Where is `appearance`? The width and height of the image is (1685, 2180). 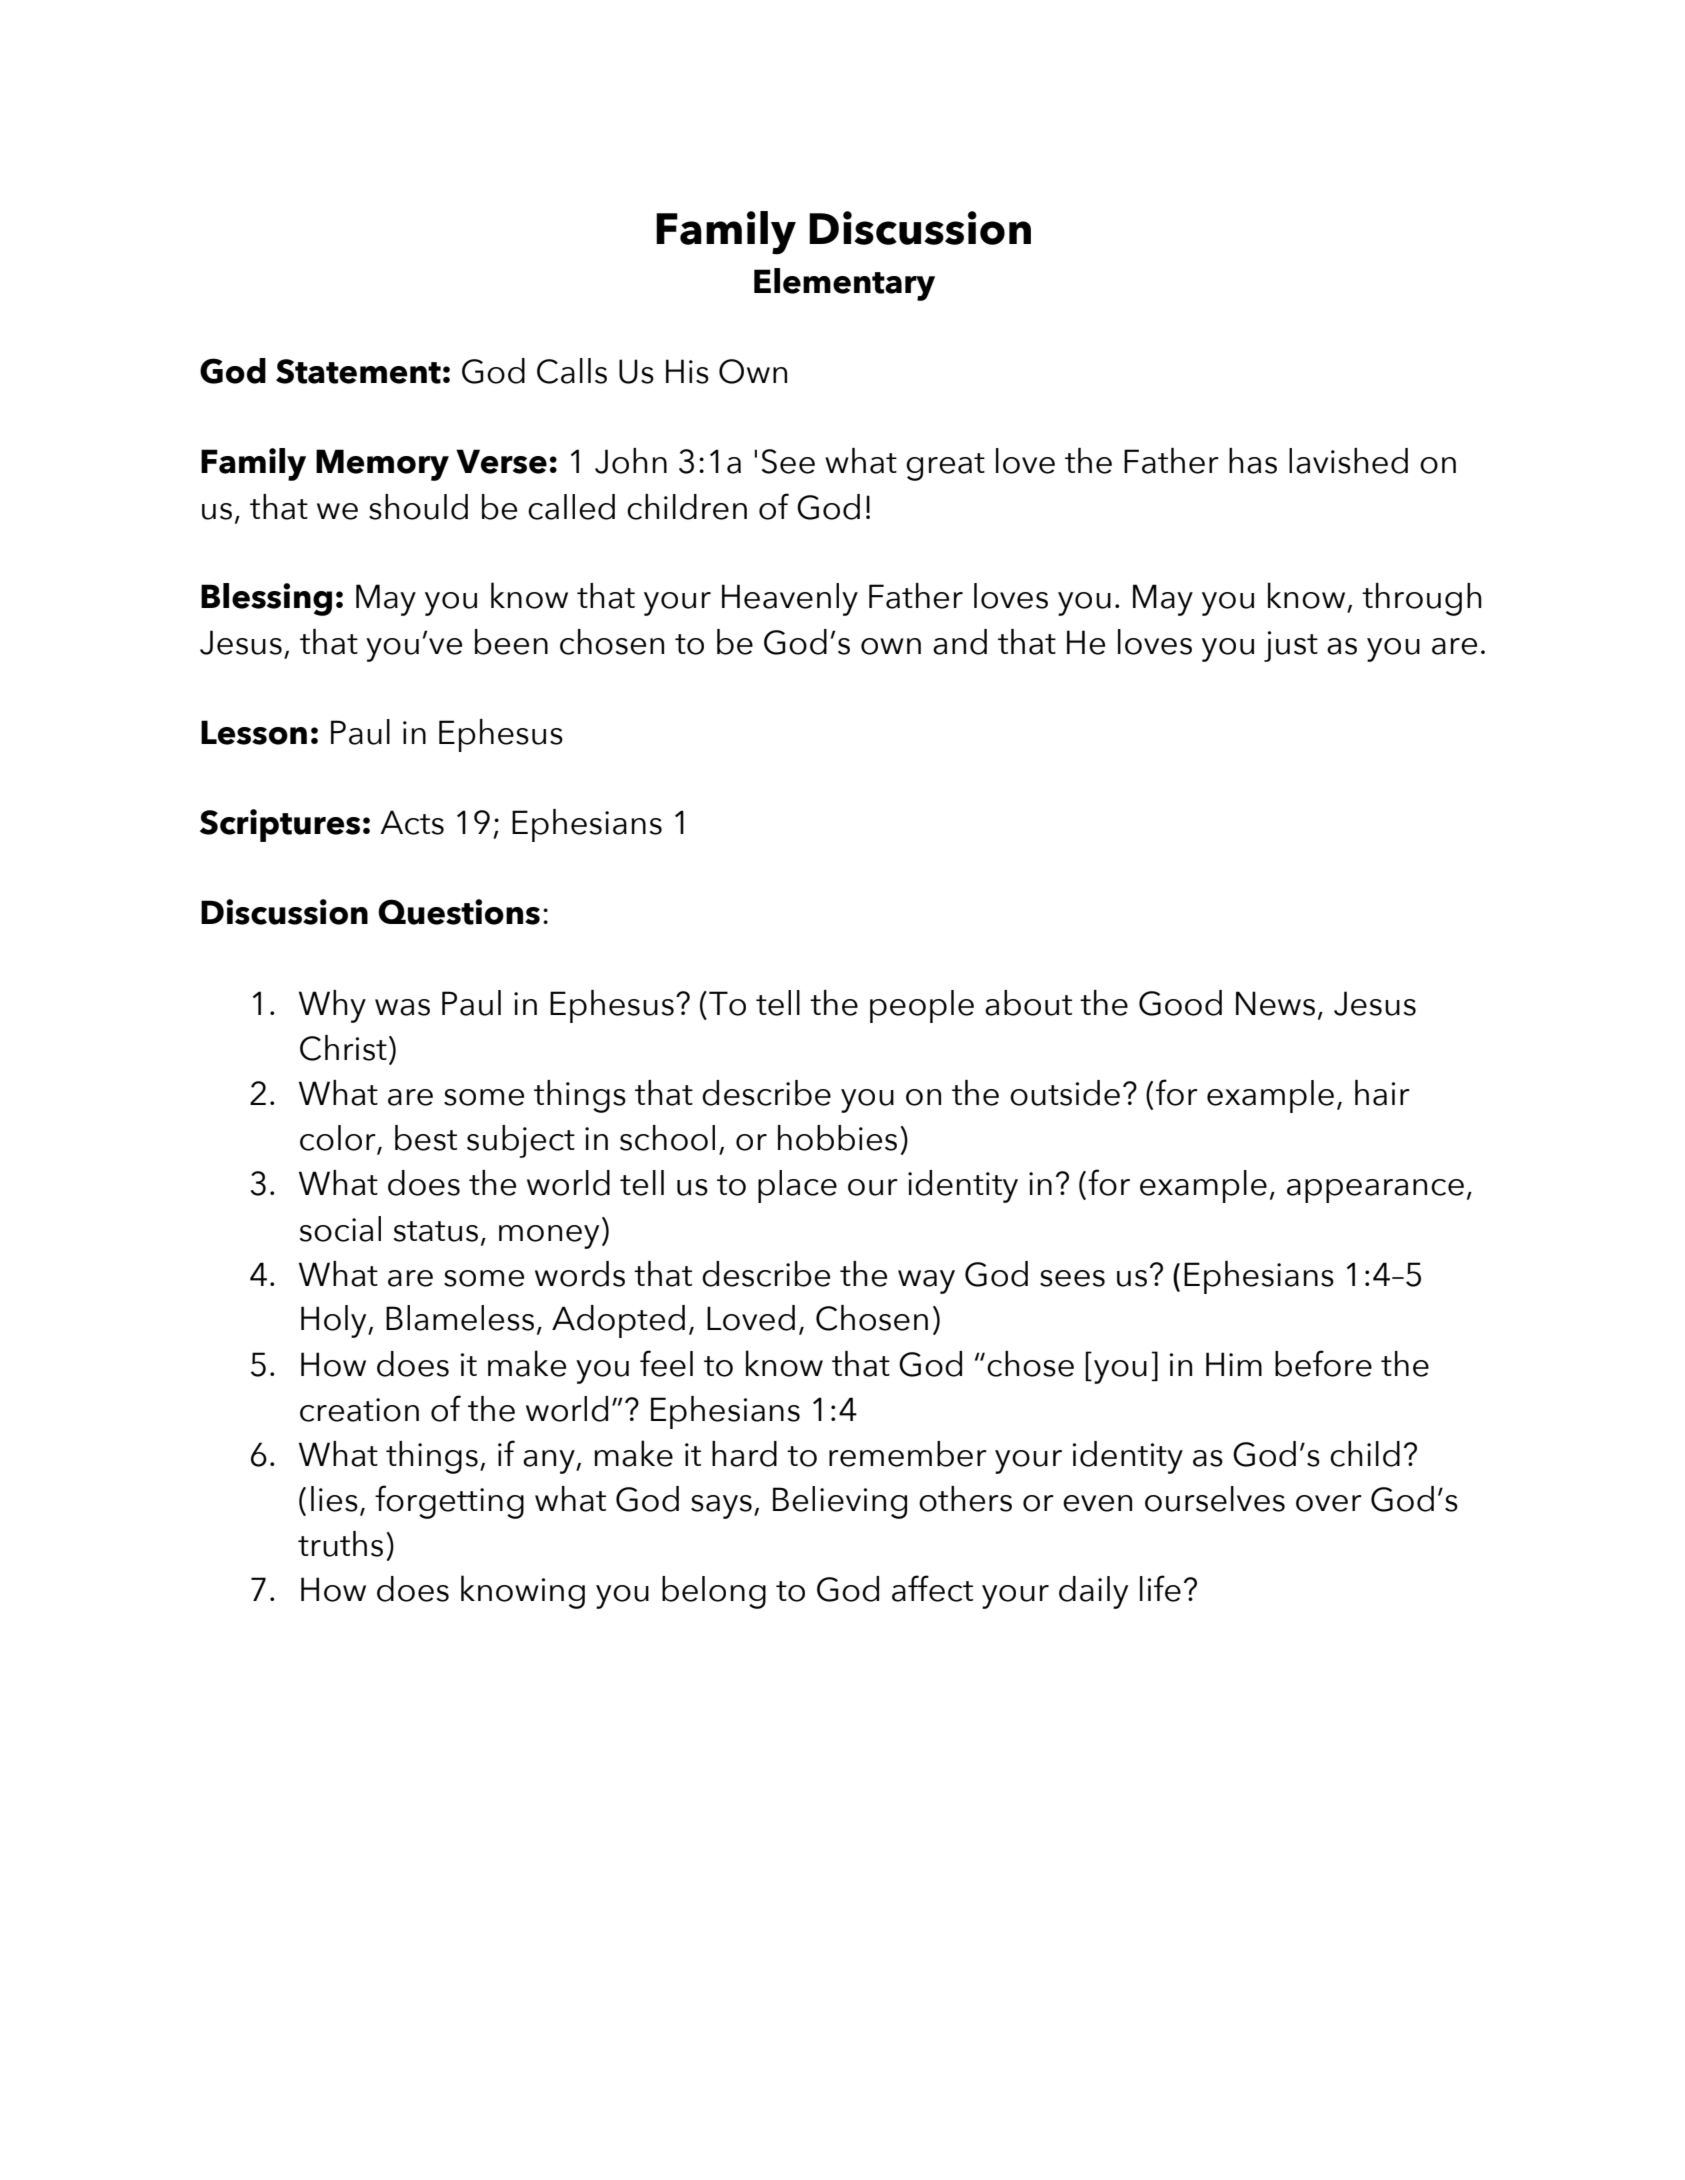
appearance is located at coordinates (1375, 1191).
